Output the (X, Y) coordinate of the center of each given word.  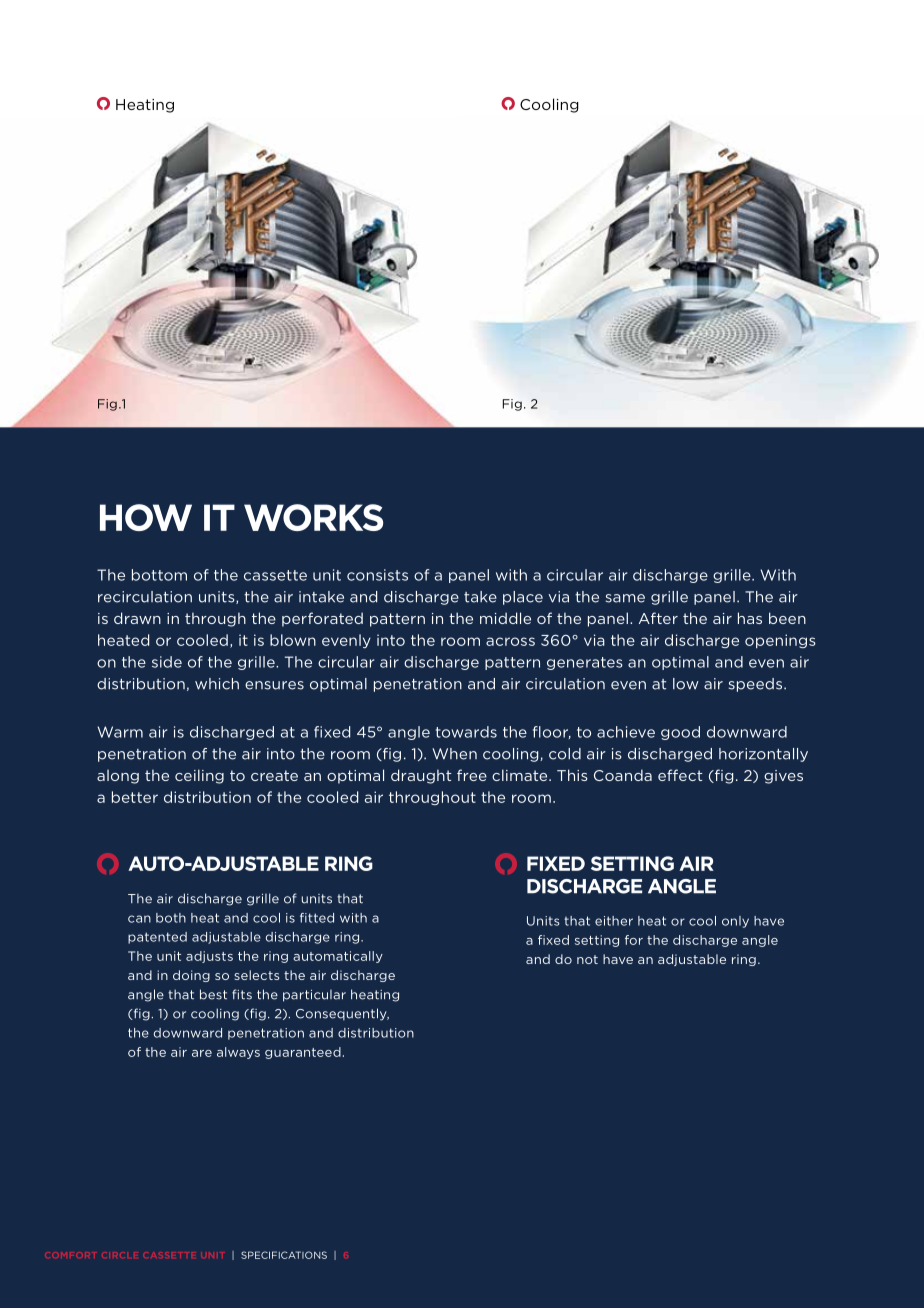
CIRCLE (120, 1255)
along (118, 777)
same (625, 598)
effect (680, 775)
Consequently (342, 1014)
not (587, 959)
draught (421, 776)
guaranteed (303, 1053)
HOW (146, 517)
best (213, 994)
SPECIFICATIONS (284, 1255)
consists (377, 575)
